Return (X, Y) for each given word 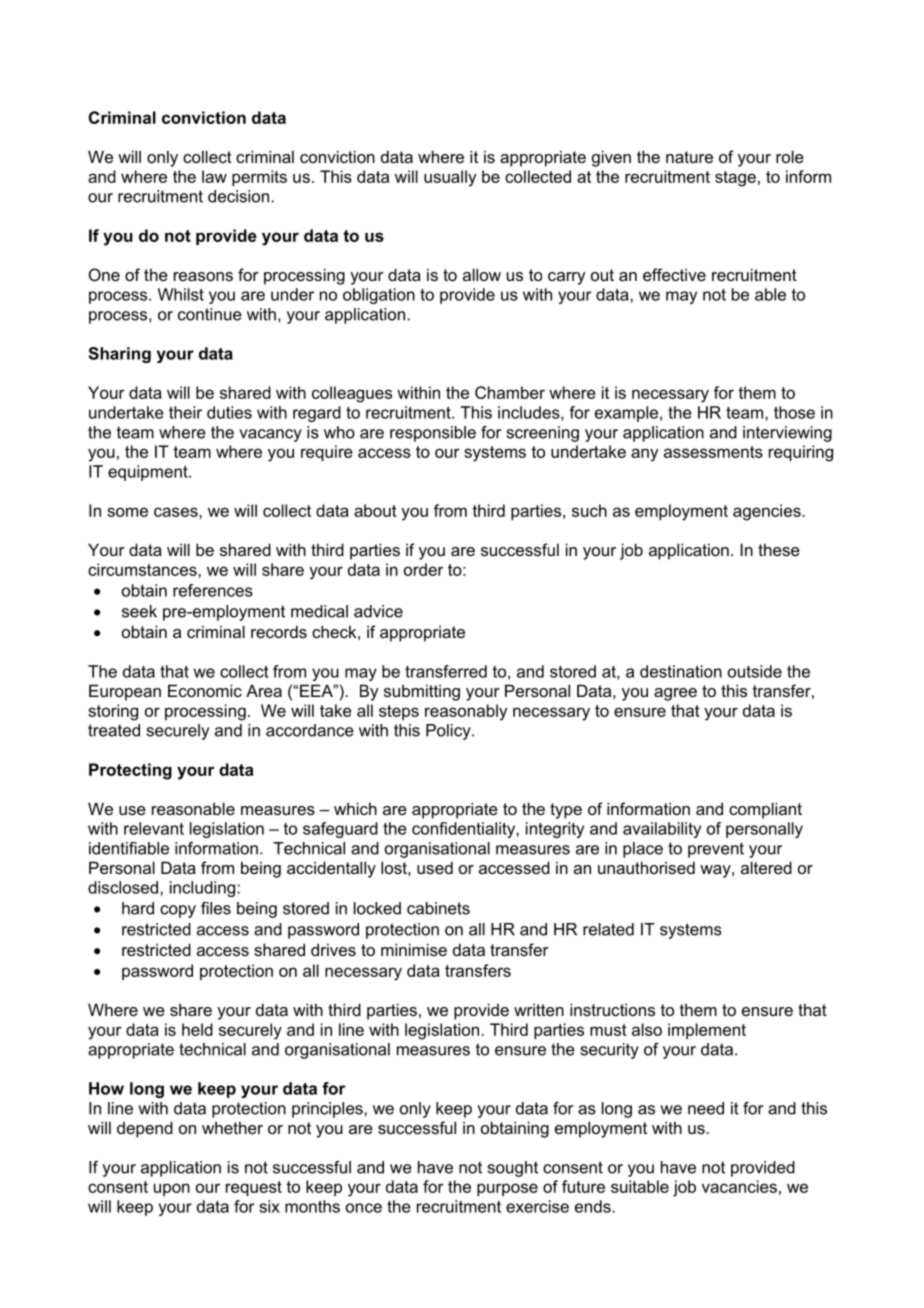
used (435, 867)
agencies (768, 512)
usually (450, 178)
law (214, 176)
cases (177, 512)
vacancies (739, 1186)
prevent (716, 850)
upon (172, 1189)
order (423, 569)
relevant (154, 828)
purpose (507, 1189)
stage (735, 179)
